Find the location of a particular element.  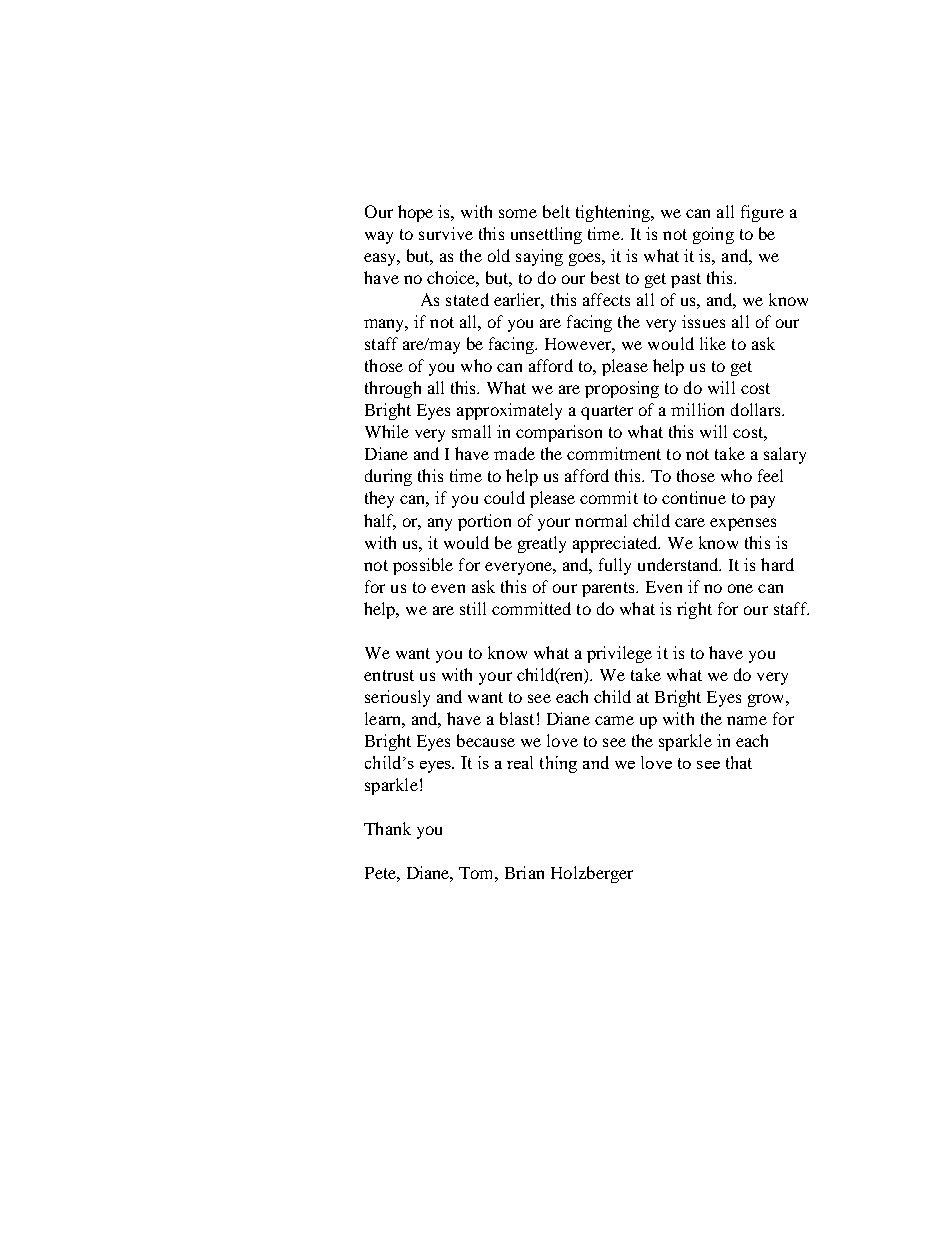

expenses is located at coordinates (743, 524).
